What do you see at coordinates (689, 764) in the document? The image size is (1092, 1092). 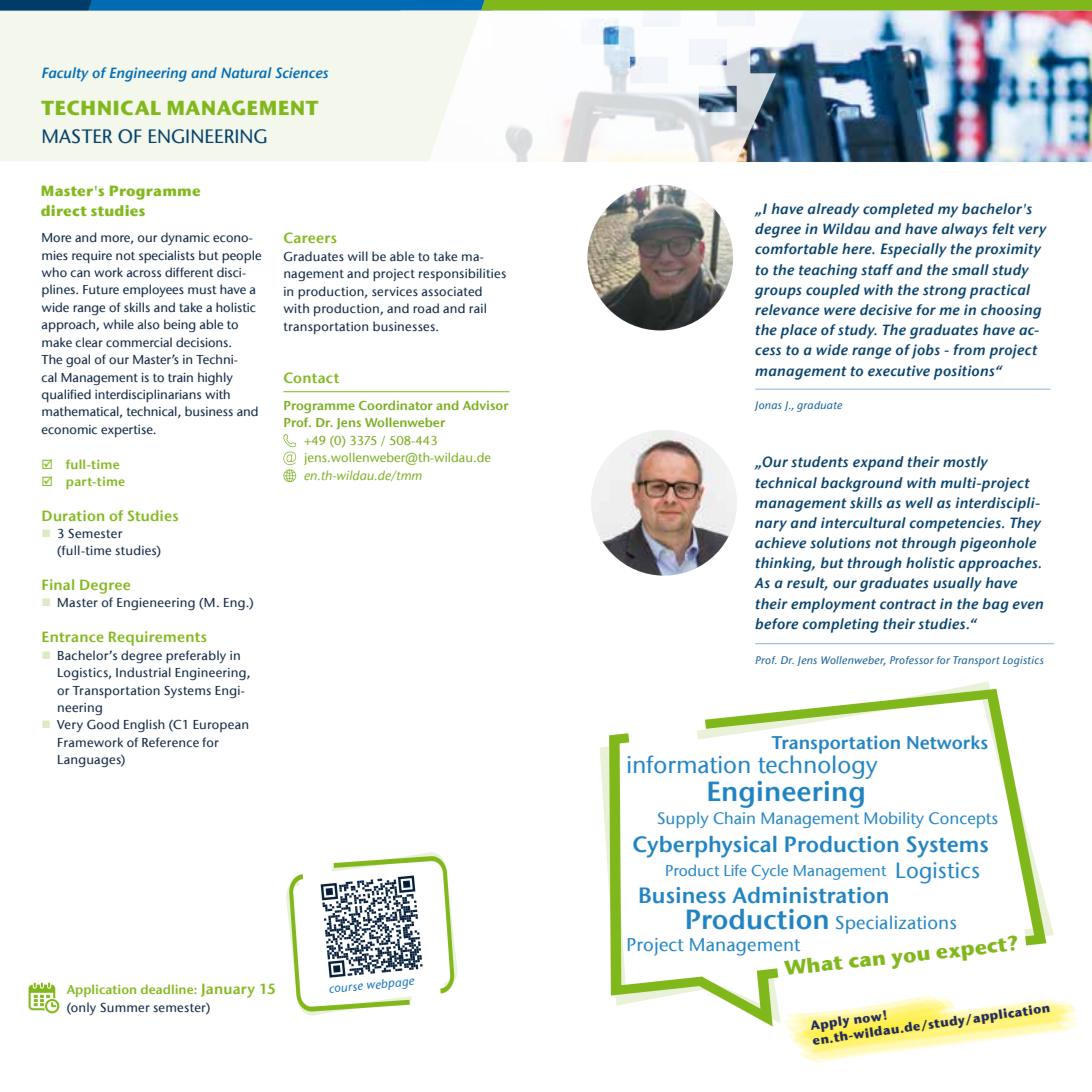 I see `information` at bounding box center [689, 764].
